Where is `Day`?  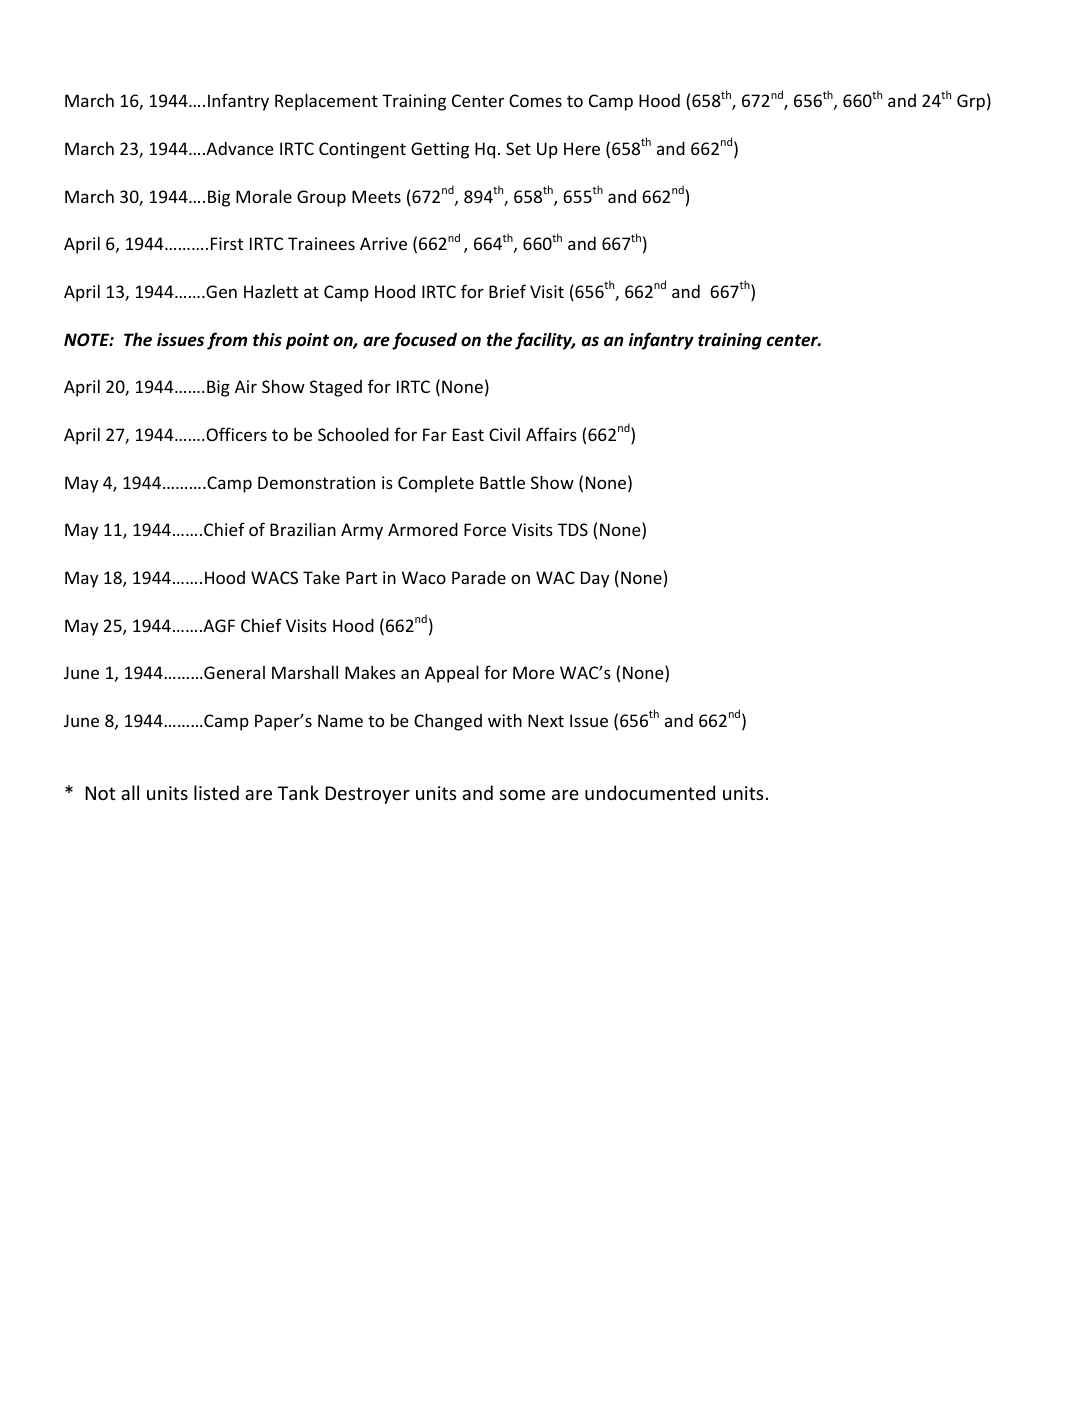
Day is located at coordinates (595, 579).
